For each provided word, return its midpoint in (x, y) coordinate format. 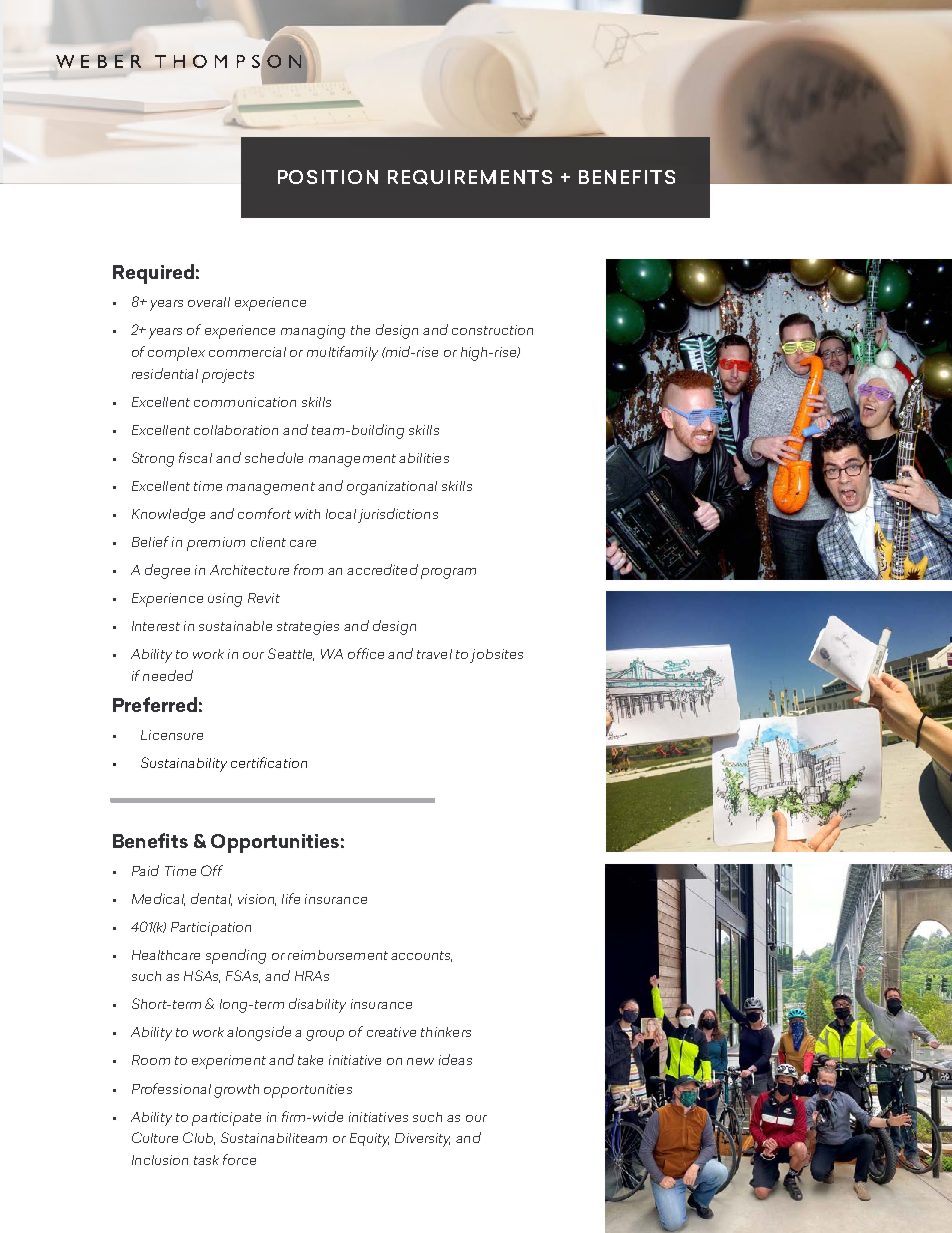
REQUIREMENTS (470, 177)
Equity (369, 1140)
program (448, 573)
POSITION (328, 177)
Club (199, 1138)
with (307, 514)
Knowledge (168, 515)
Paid (145, 870)
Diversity (422, 1140)
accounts (421, 956)
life (291, 898)
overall (209, 302)
